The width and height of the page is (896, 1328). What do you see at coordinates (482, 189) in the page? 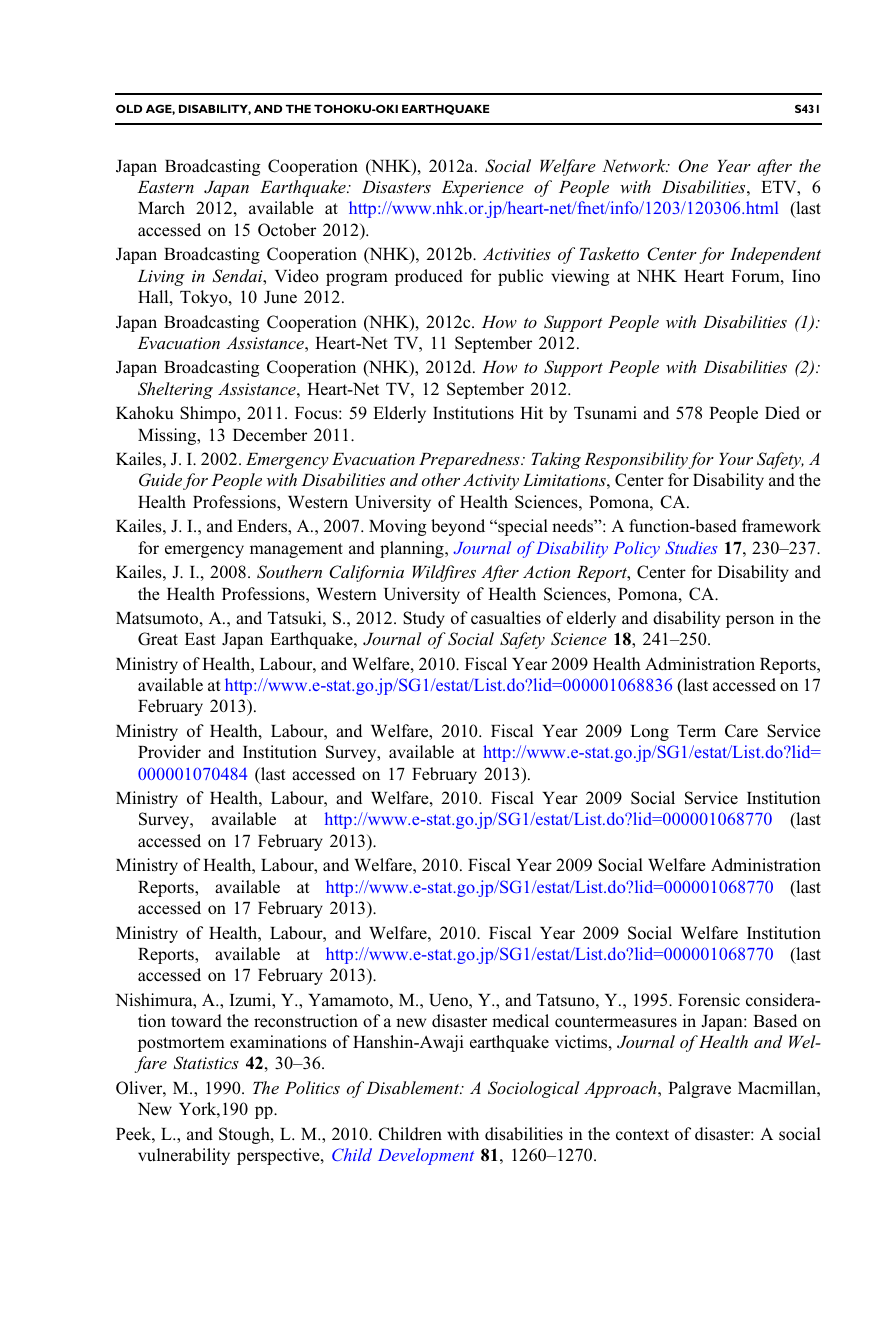
I see `Experience` at bounding box center [482, 189].
